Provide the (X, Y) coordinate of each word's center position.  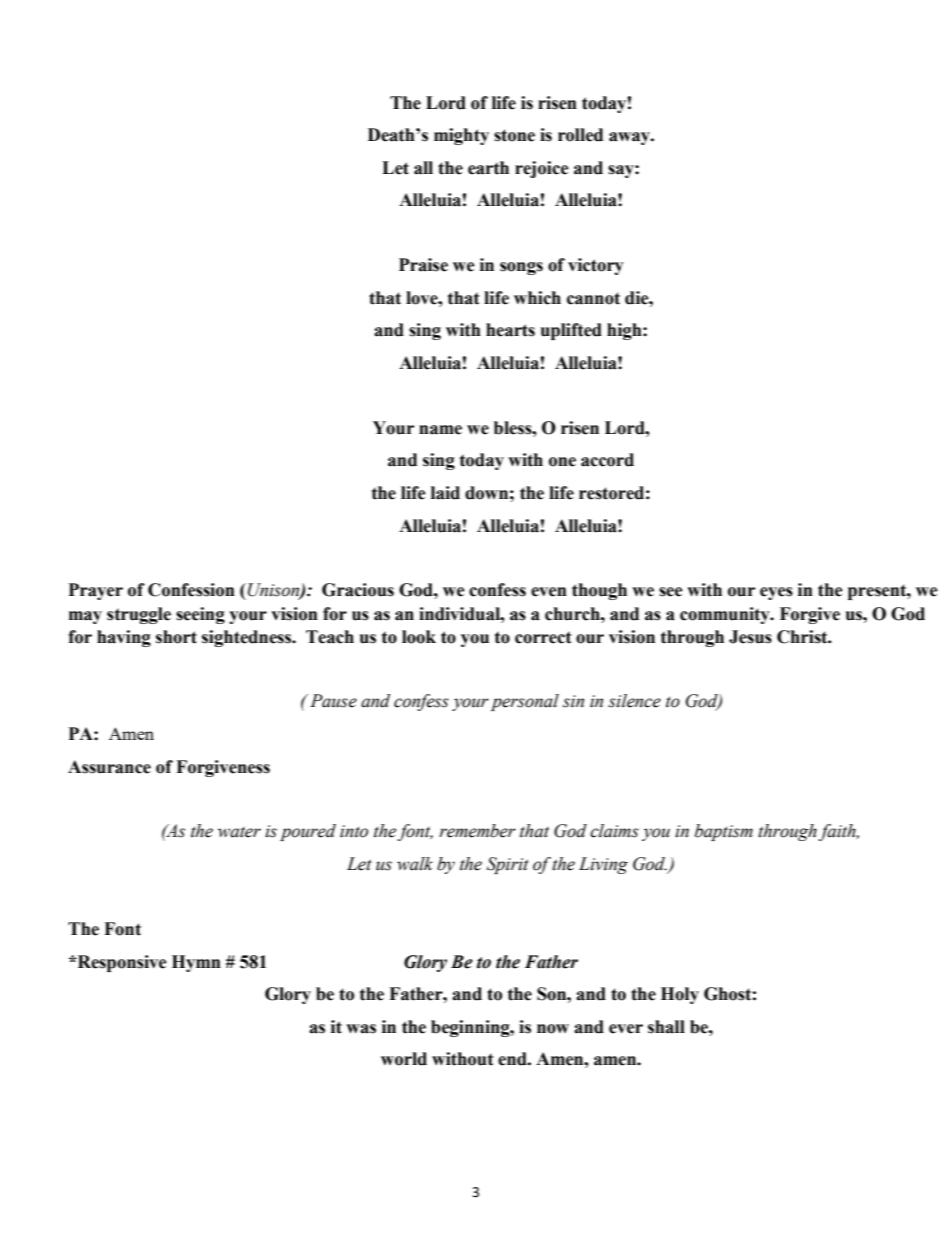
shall (666, 1027)
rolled (580, 135)
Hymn (196, 963)
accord (607, 460)
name (440, 430)
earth (488, 168)
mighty (461, 136)
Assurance (109, 767)
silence (634, 701)
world (404, 1059)
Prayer (96, 591)
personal (525, 702)
